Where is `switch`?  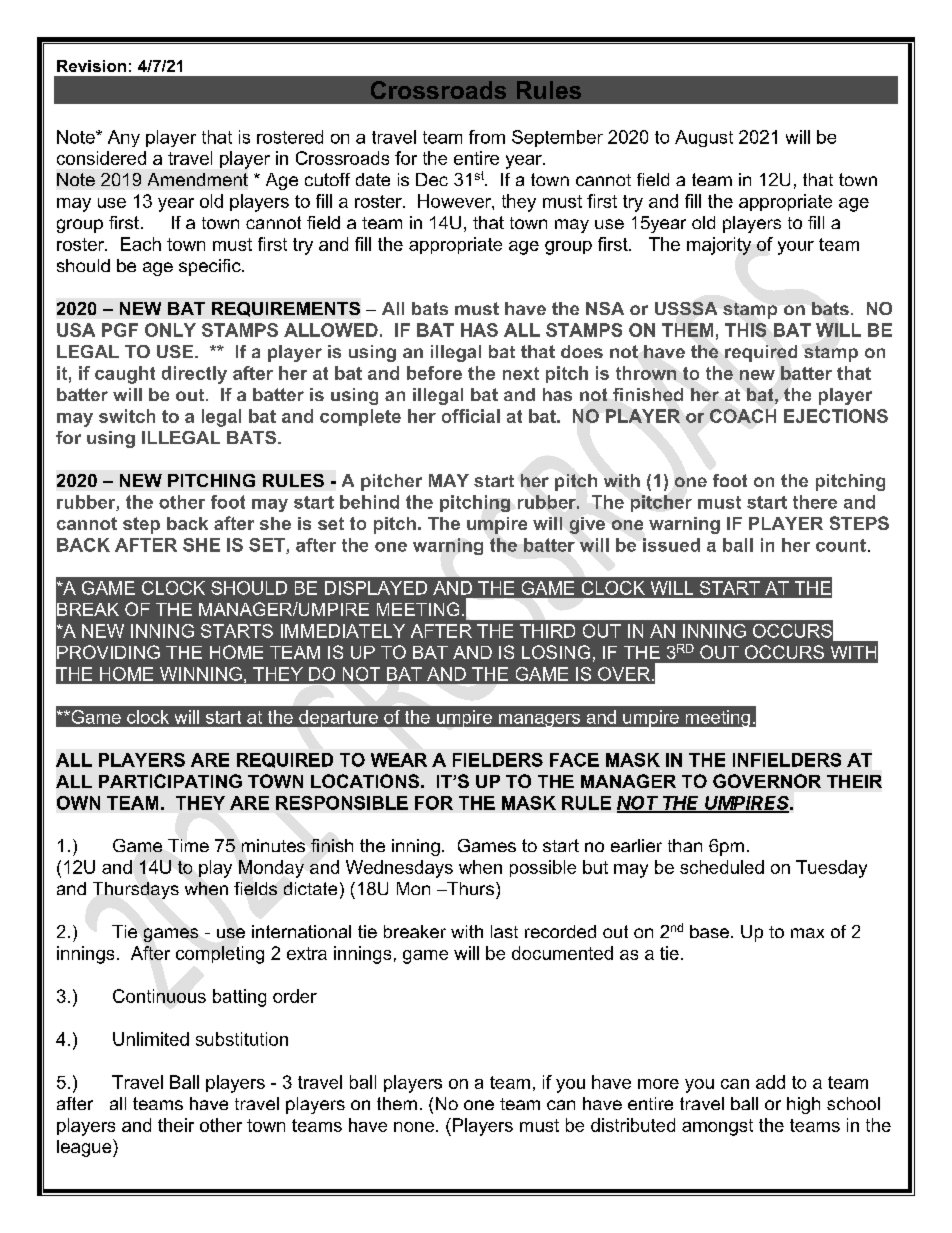
switch is located at coordinates (127, 416).
